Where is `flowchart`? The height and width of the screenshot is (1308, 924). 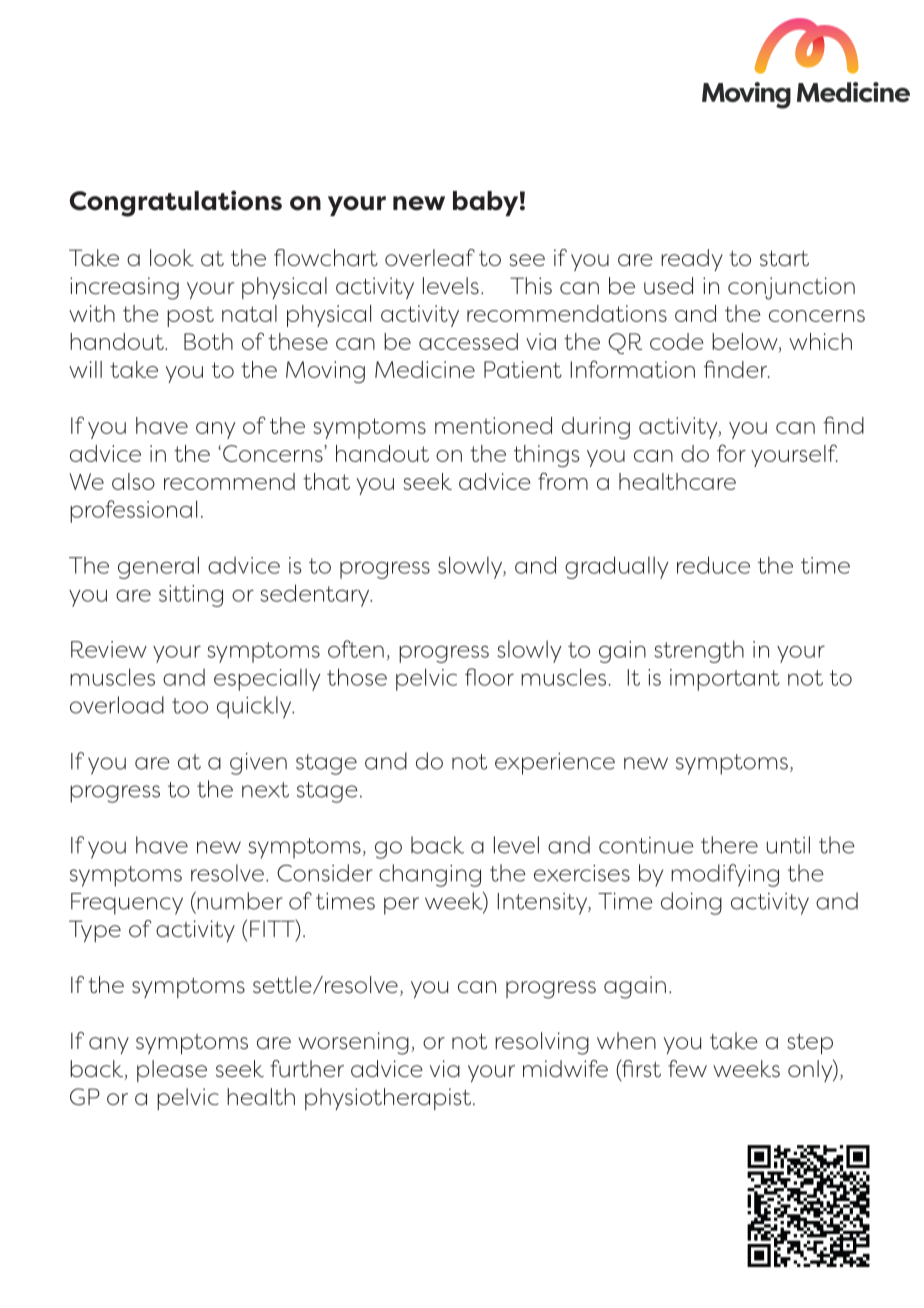
flowchart is located at coordinates (326, 257).
